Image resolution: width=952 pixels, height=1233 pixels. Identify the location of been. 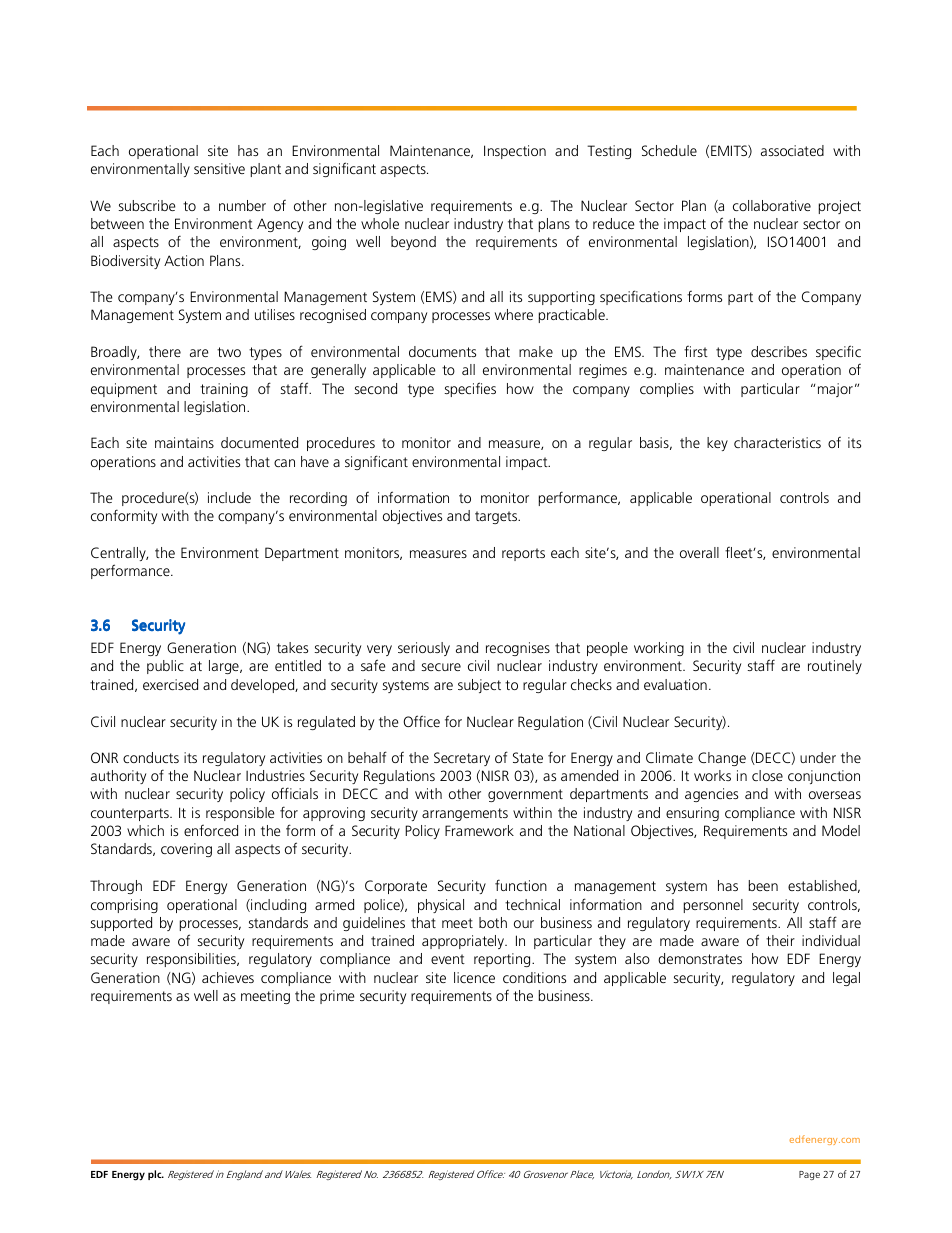
(763, 885).
